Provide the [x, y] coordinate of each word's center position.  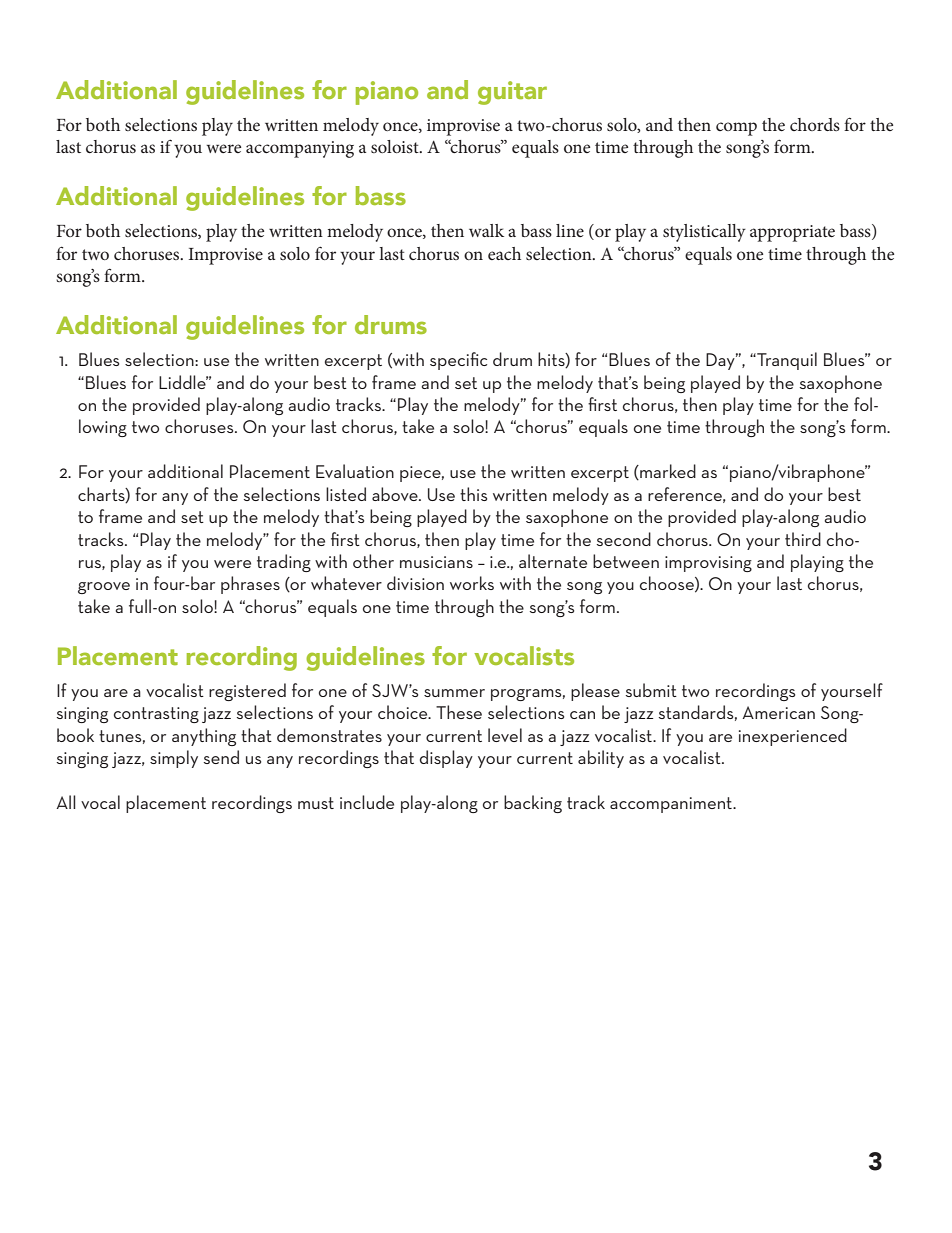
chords [815, 124]
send [221, 757]
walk [486, 230]
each [504, 253]
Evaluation [355, 471]
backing [533, 804]
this [473, 494]
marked [667, 472]
